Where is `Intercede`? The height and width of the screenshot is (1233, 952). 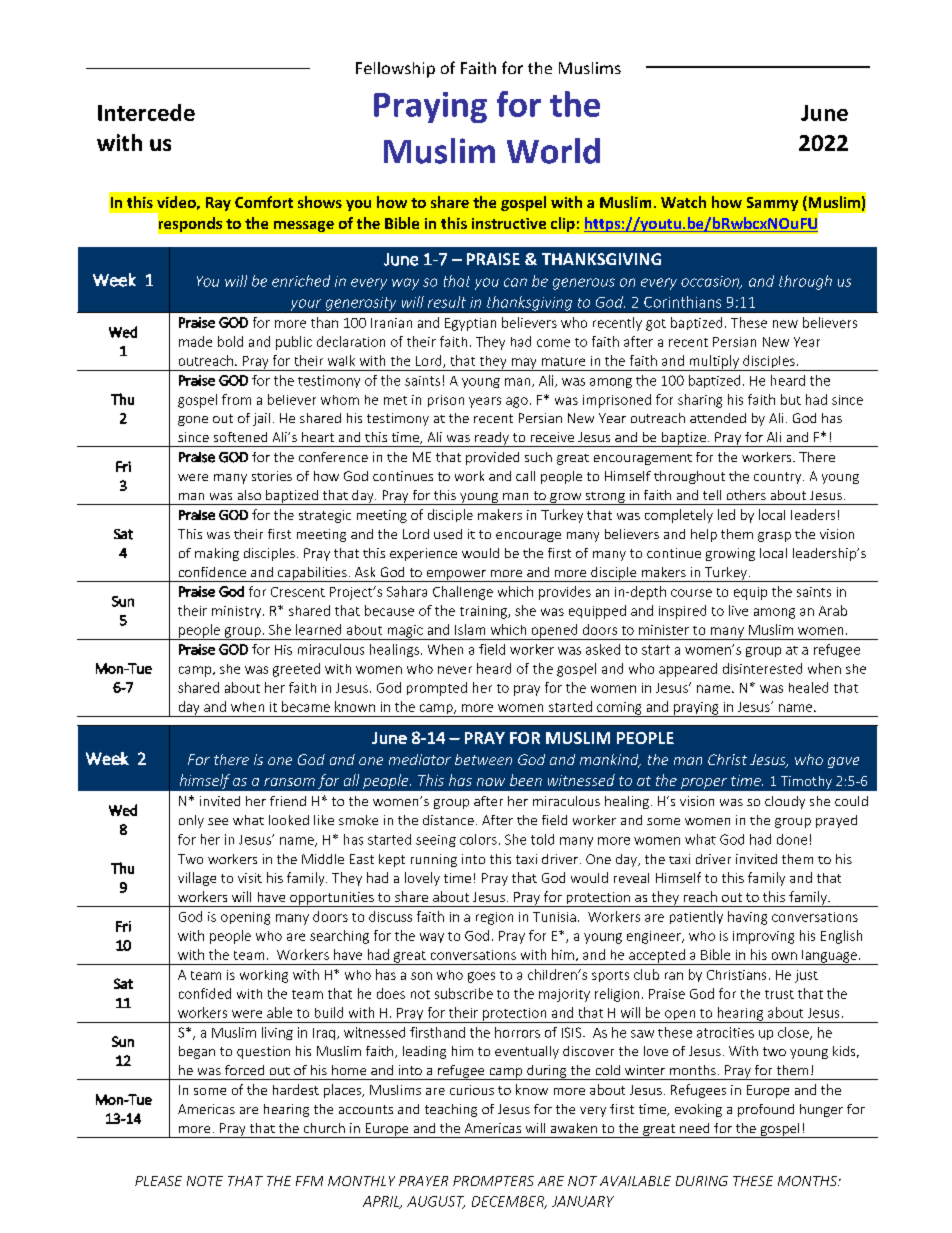 Intercede is located at coordinates (146, 112).
